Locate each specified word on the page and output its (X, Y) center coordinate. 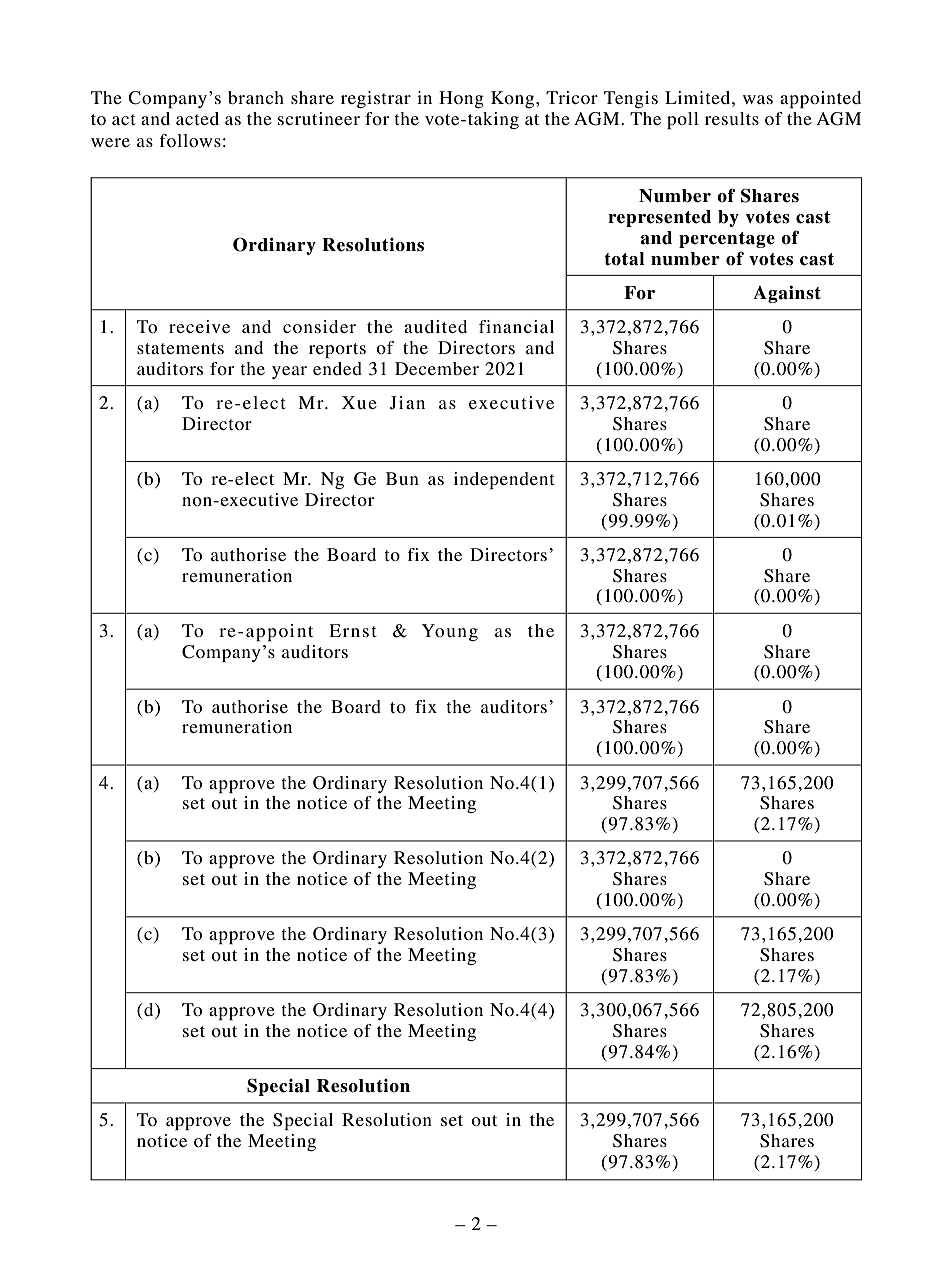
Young (450, 632)
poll (683, 120)
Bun (402, 478)
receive (199, 326)
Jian (407, 403)
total (624, 259)
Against (787, 294)
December (437, 368)
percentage (727, 240)
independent (504, 480)
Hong (461, 99)
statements (180, 348)
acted (197, 118)
